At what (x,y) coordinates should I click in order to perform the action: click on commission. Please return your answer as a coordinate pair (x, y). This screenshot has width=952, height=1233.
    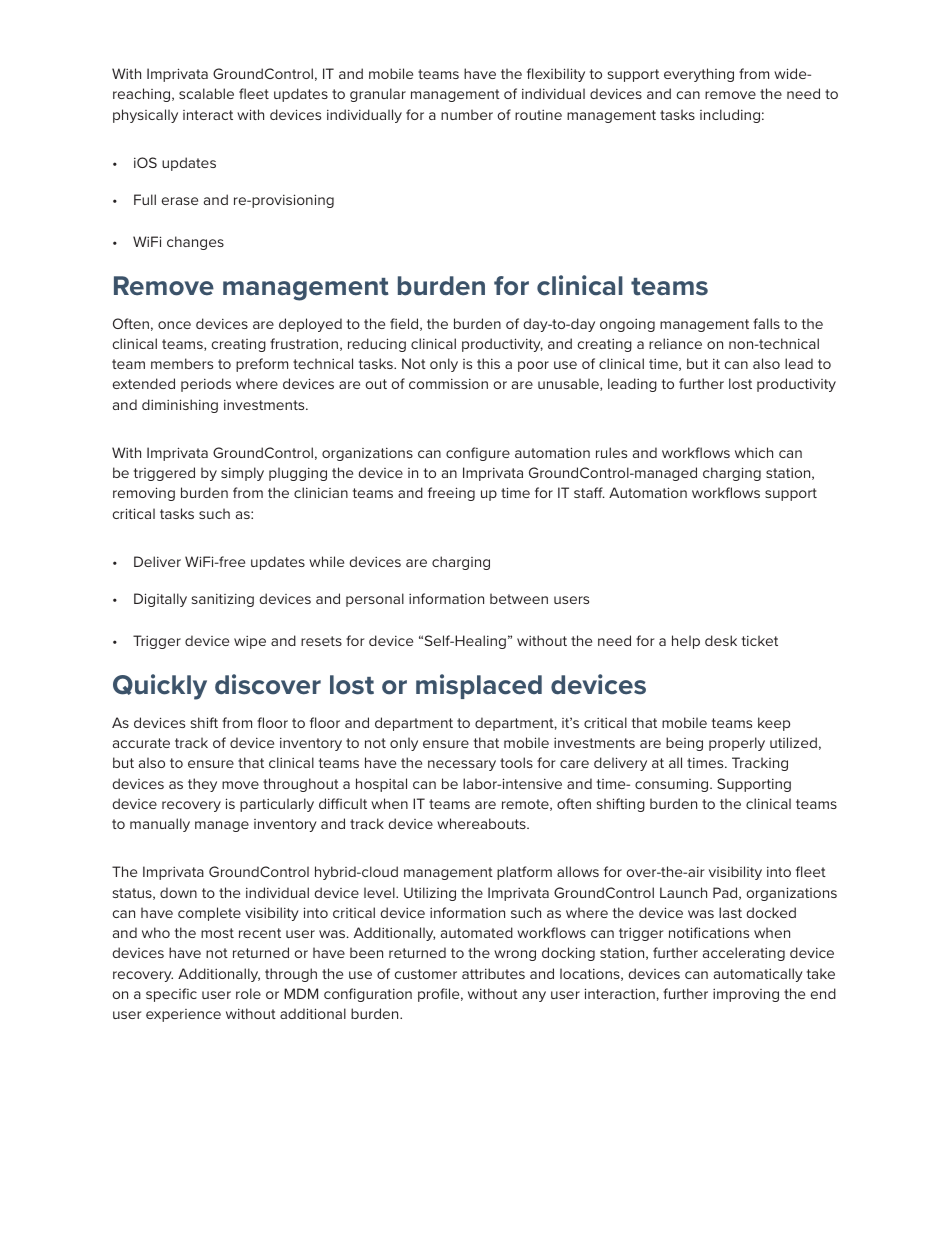
    Looking at the image, I should click on (448, 384).
